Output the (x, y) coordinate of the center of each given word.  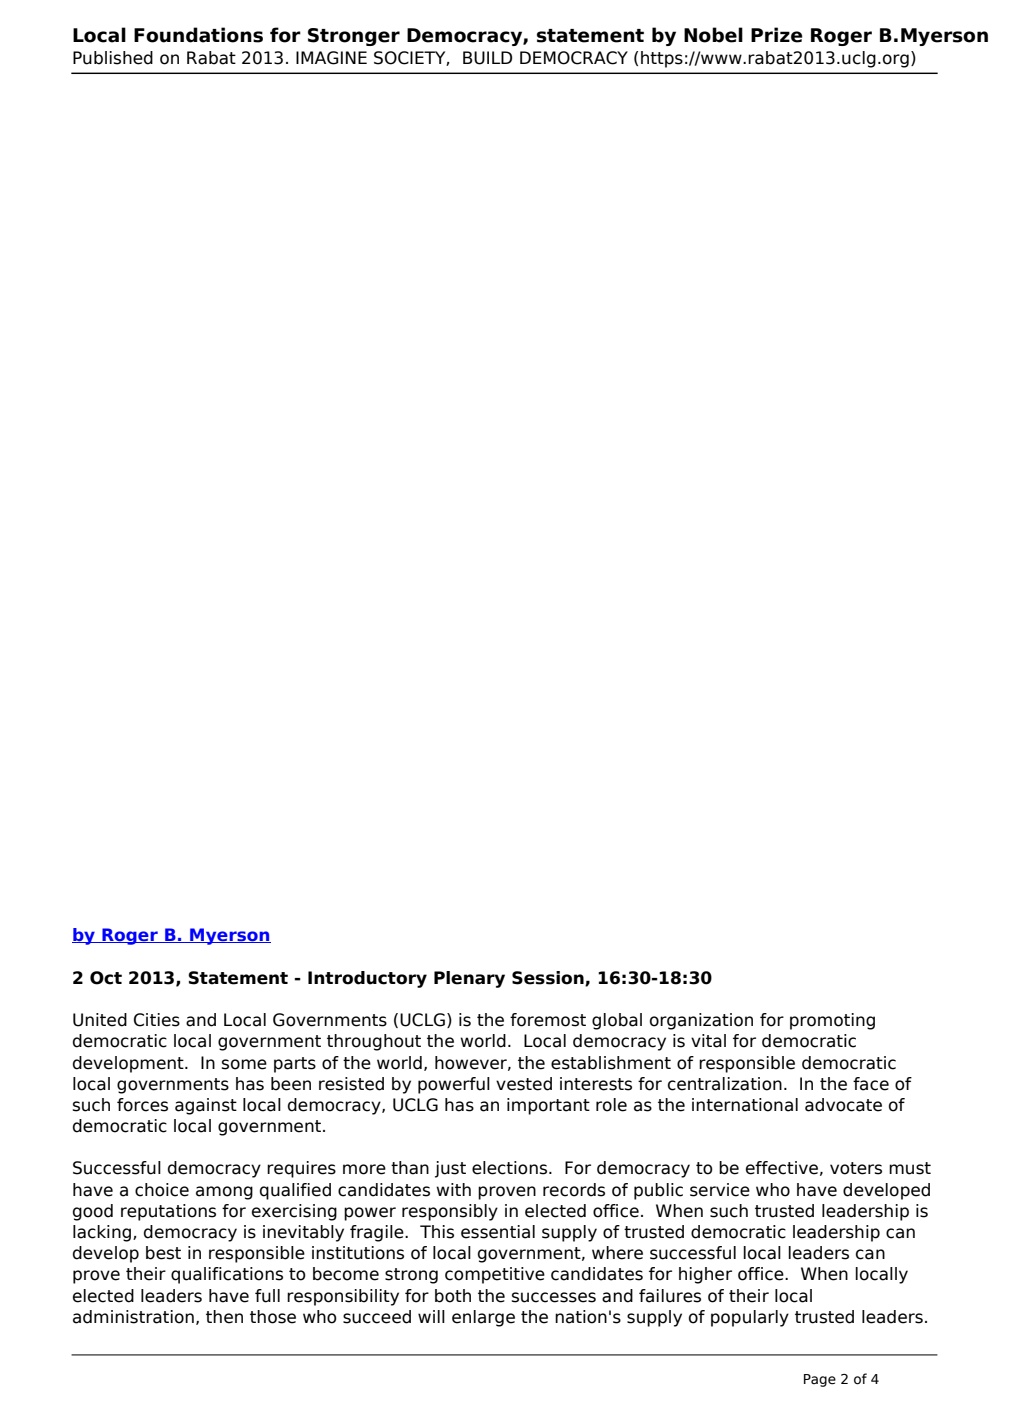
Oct (106, 978)
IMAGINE (331, 58)
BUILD (487, 58)
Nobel (713, 35)
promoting (832, 1021)
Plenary (469, 979)
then (224, 1317)
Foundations (198, 35)
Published (113, 58)
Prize (777, 35)
